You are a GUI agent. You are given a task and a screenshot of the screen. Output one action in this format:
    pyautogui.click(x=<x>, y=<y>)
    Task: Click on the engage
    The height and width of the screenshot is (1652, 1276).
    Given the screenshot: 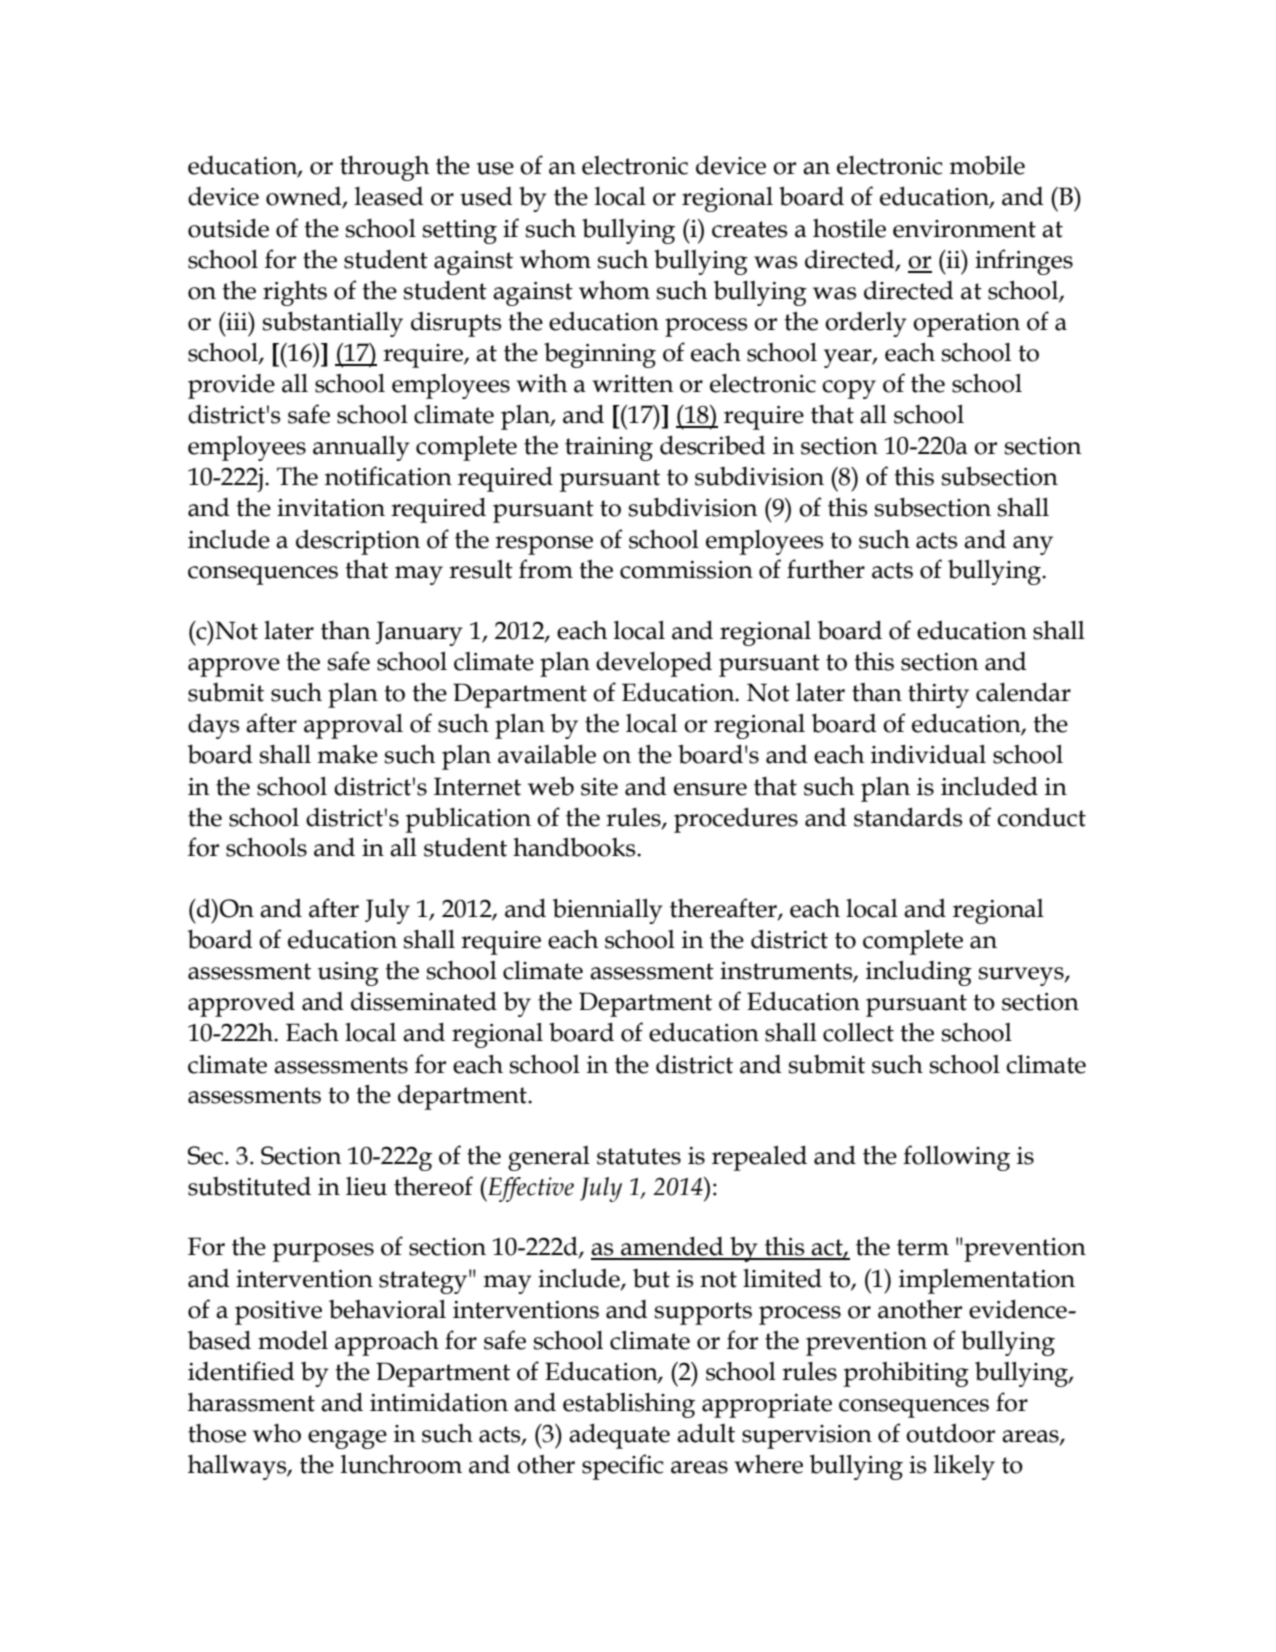 What is the action you would take?
    pyautogui.click(x=347, y=1439)
